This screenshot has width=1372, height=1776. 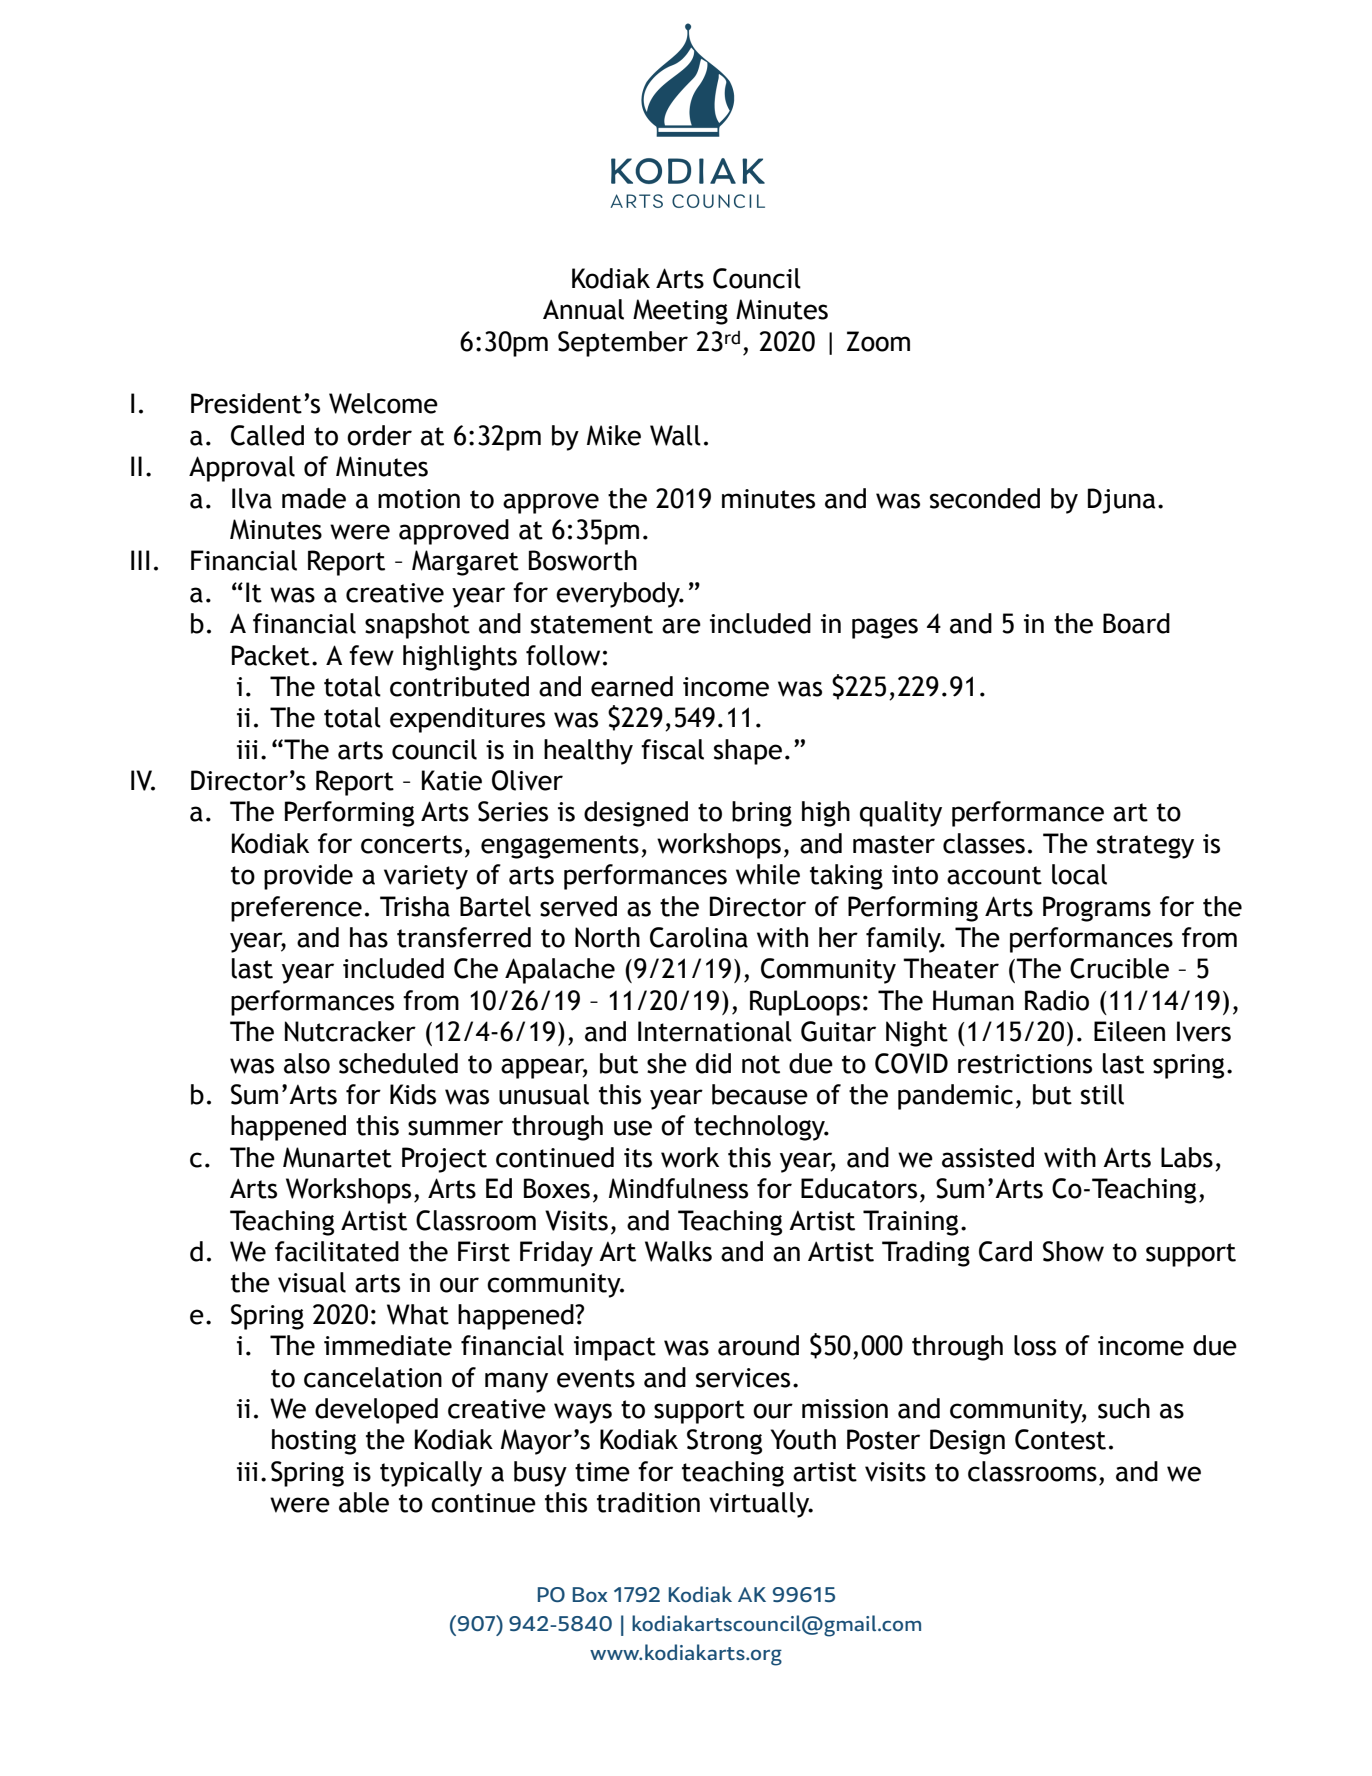 I want to click on Meeting, so click(x=680, y=312).
